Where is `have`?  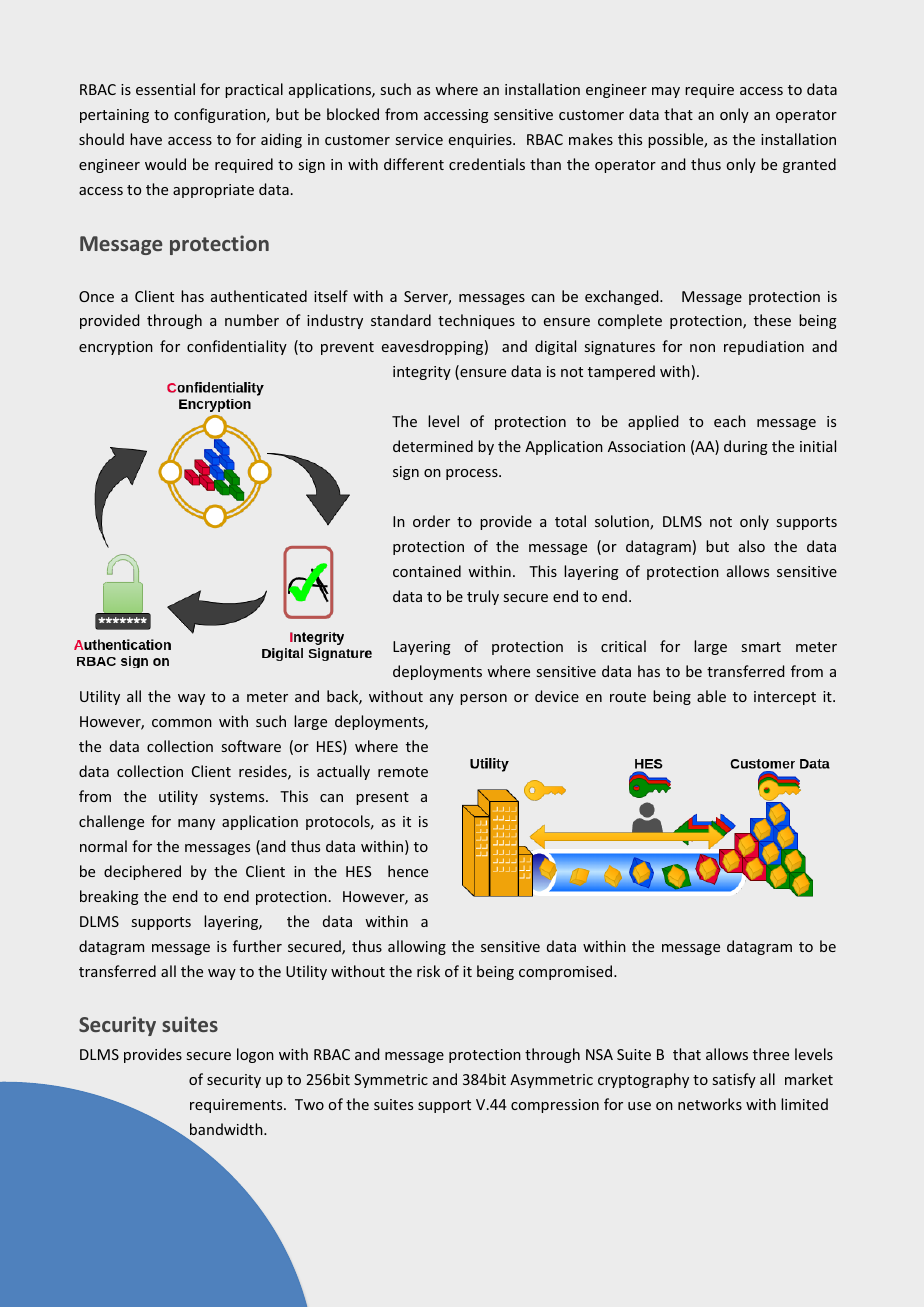 have is located at coordinates (146, 139).
